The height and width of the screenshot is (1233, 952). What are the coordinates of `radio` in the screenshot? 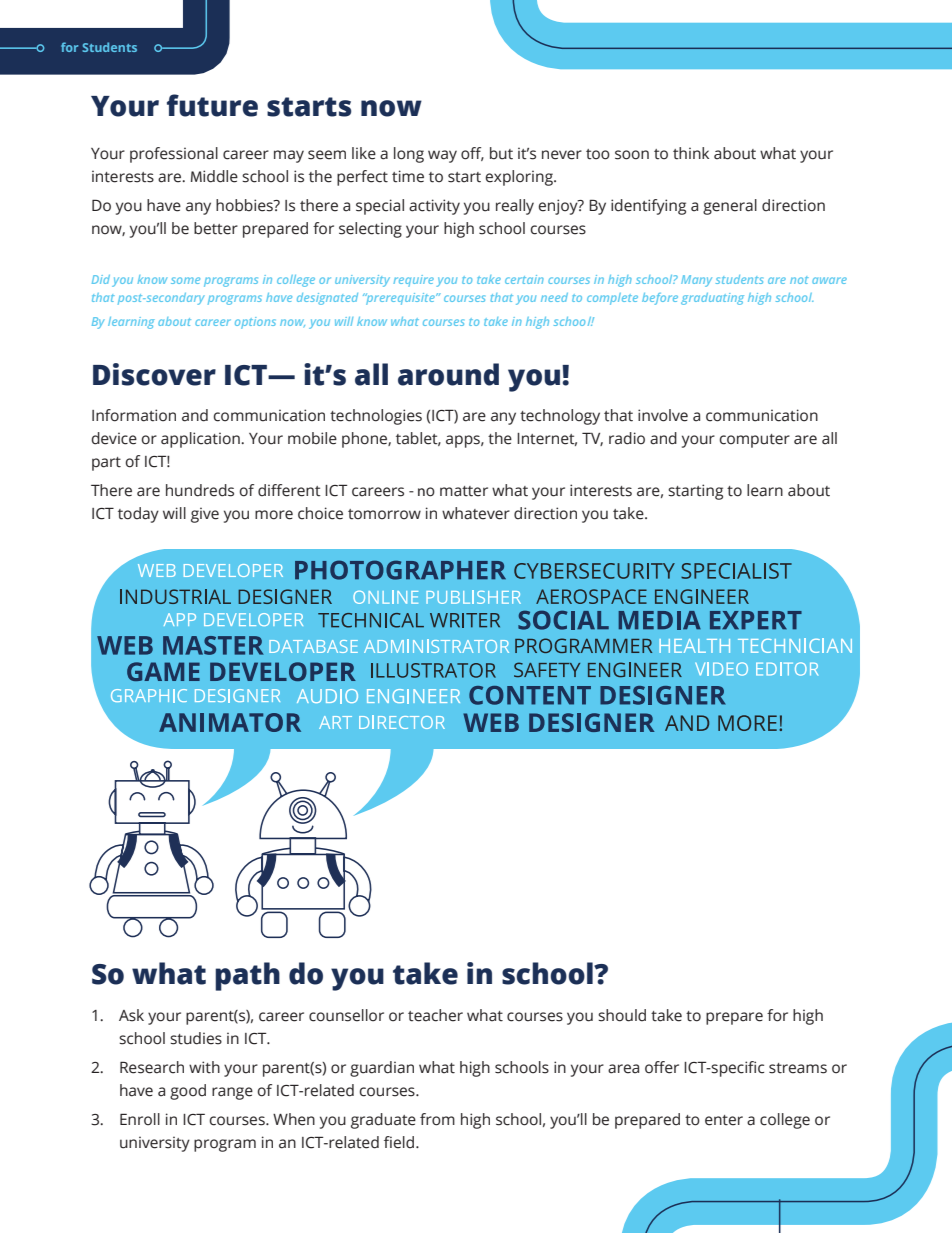 It's located at (627, 438).
